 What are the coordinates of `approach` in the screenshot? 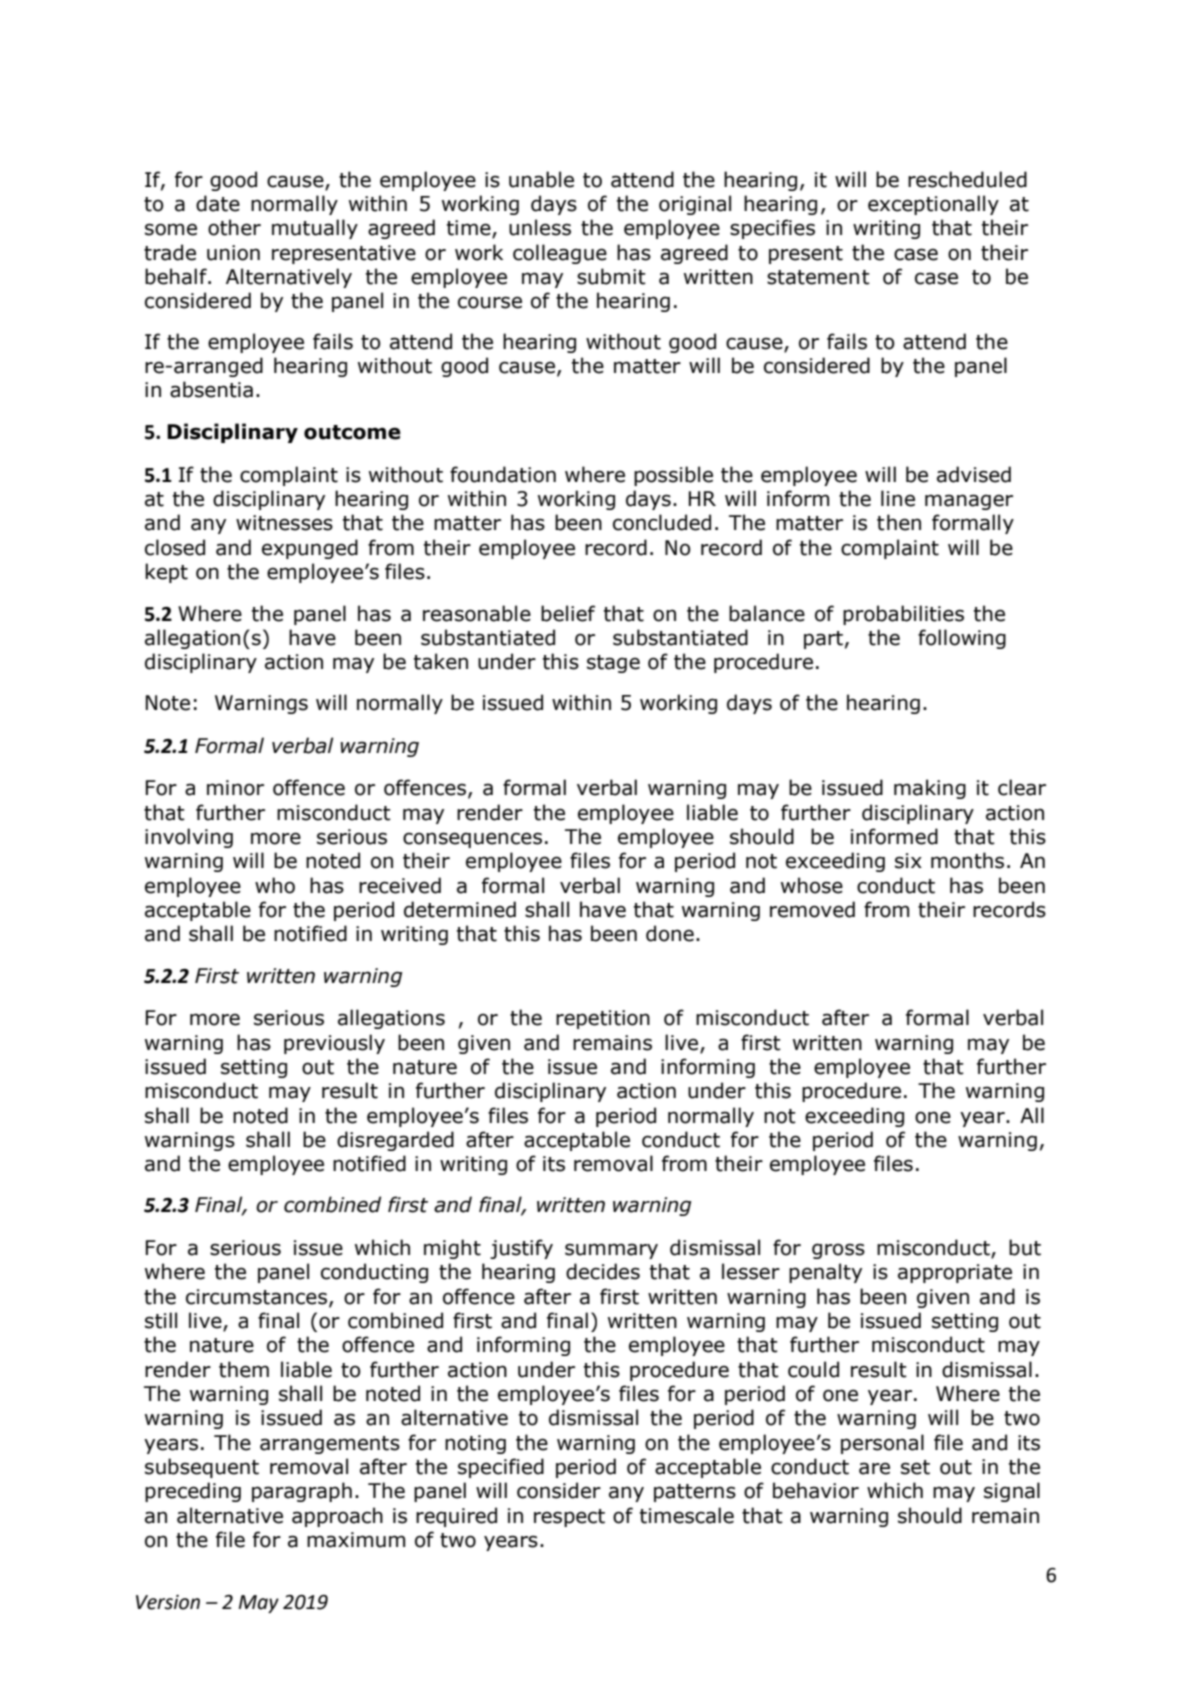 It's located at (337, 1517).
